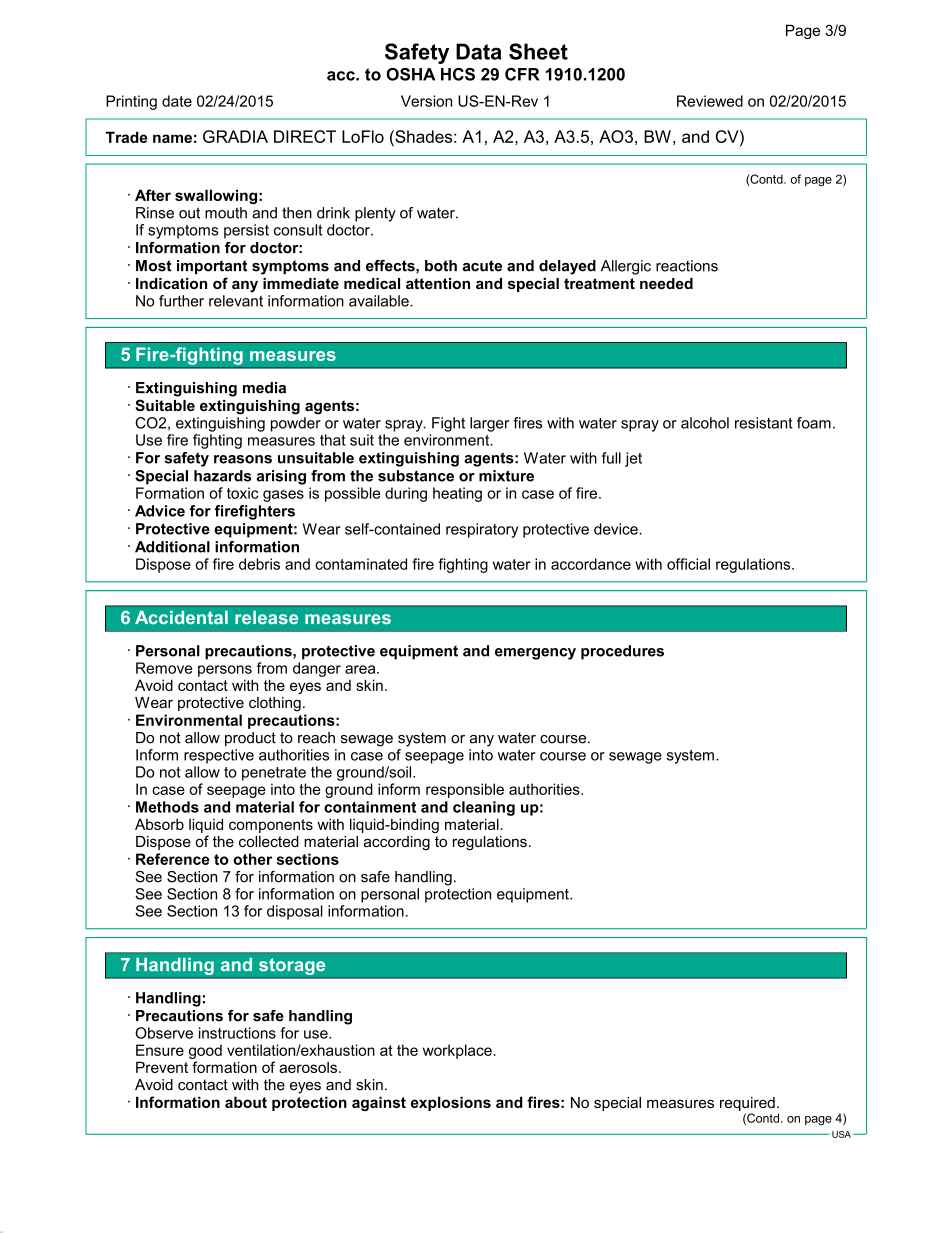 The height and width of the document is (1233, 952). What do you see at coordinates (484, 808) in the document?
I see `cleaning` at bounding box center [484, 808].
